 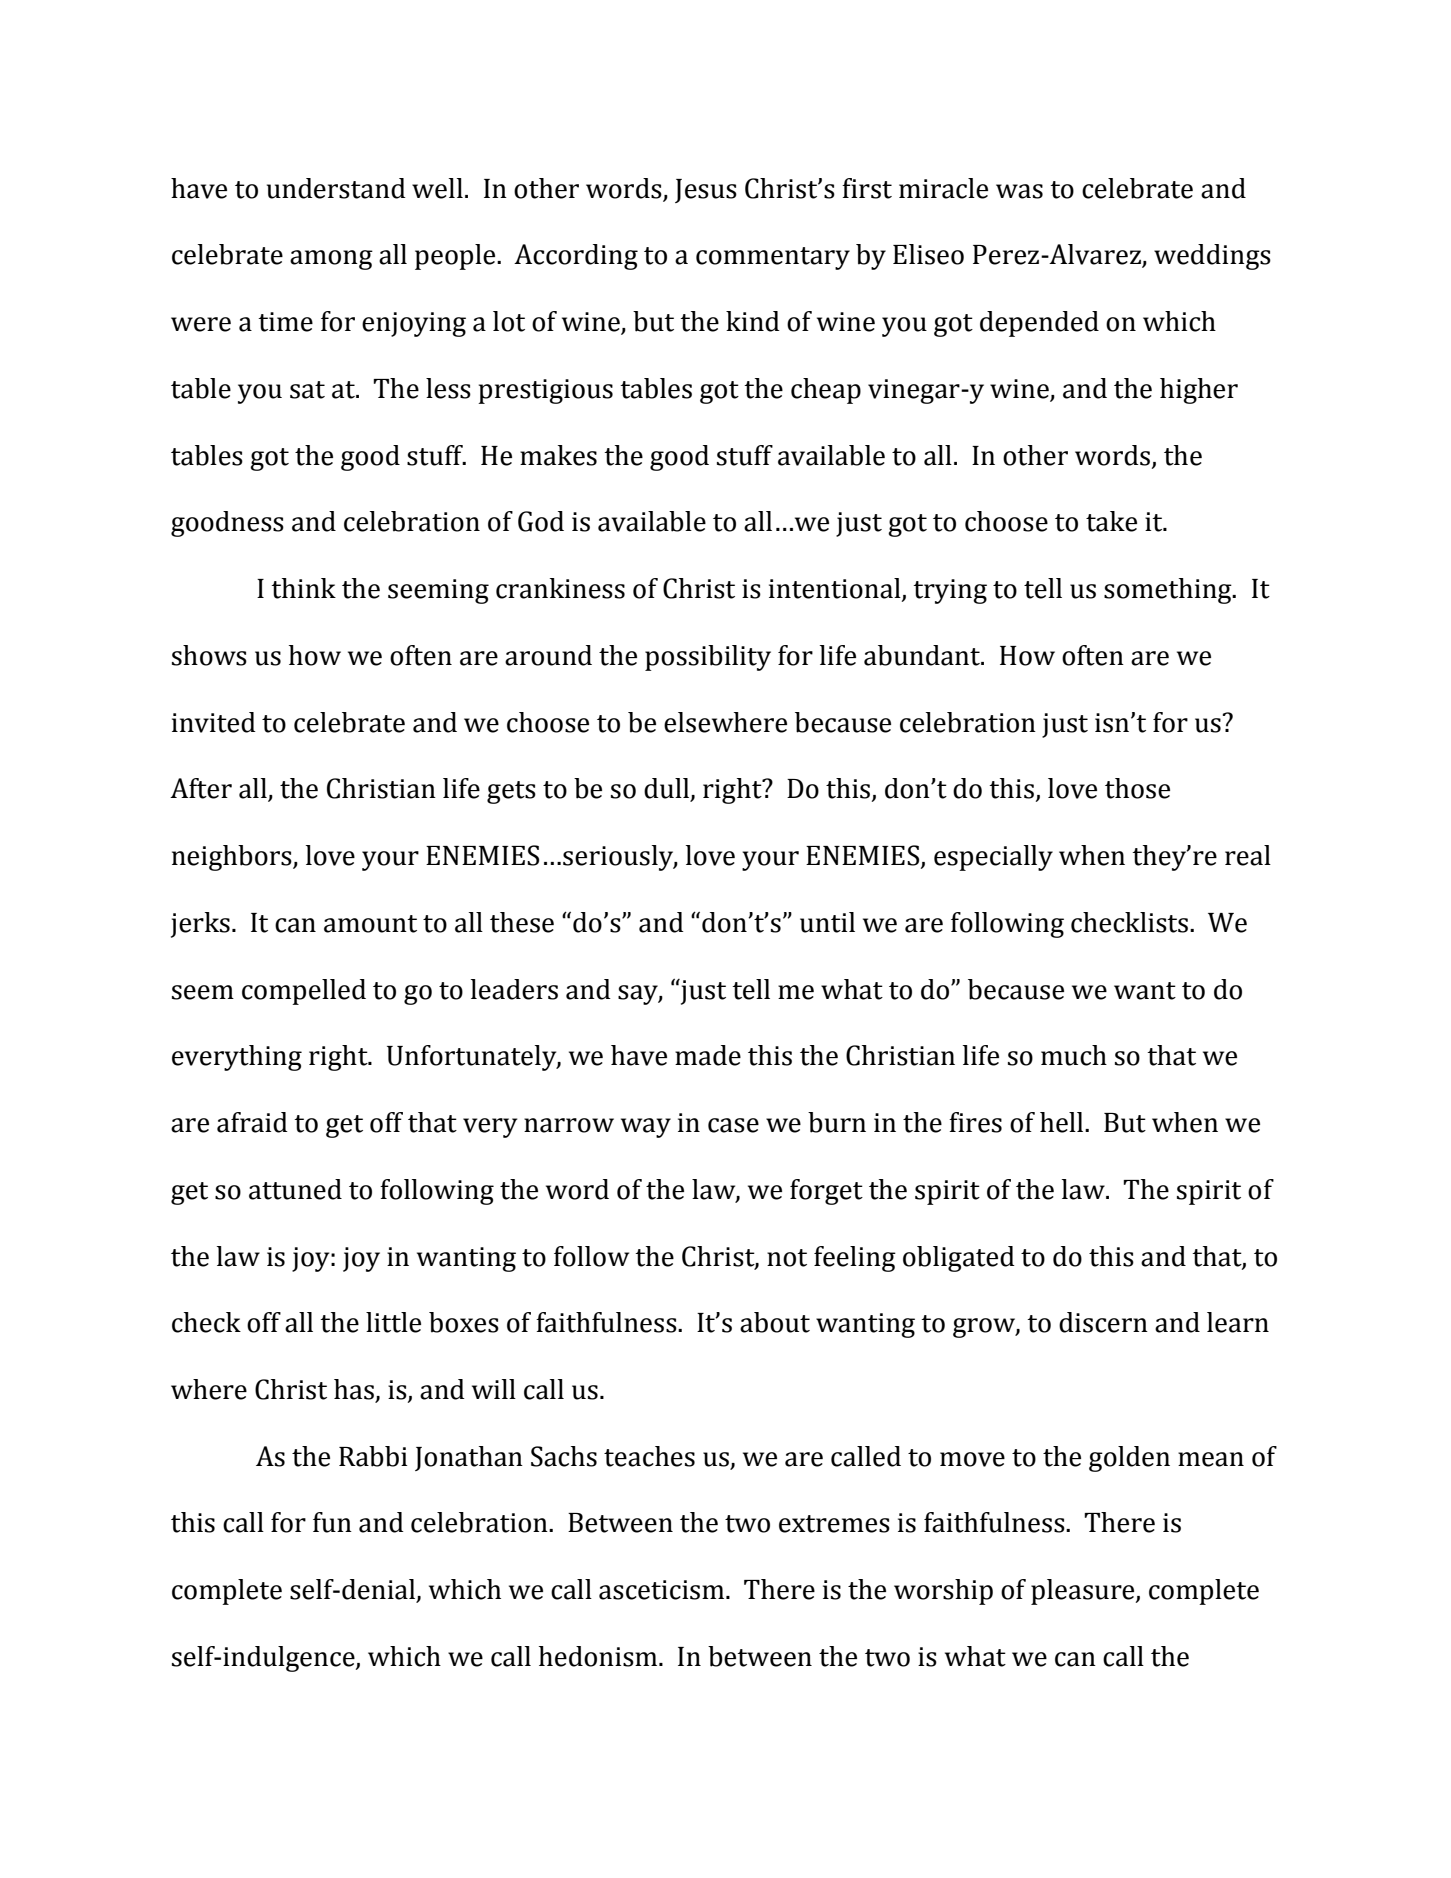 I want to click on commentary, so click(x=773, y=258).
